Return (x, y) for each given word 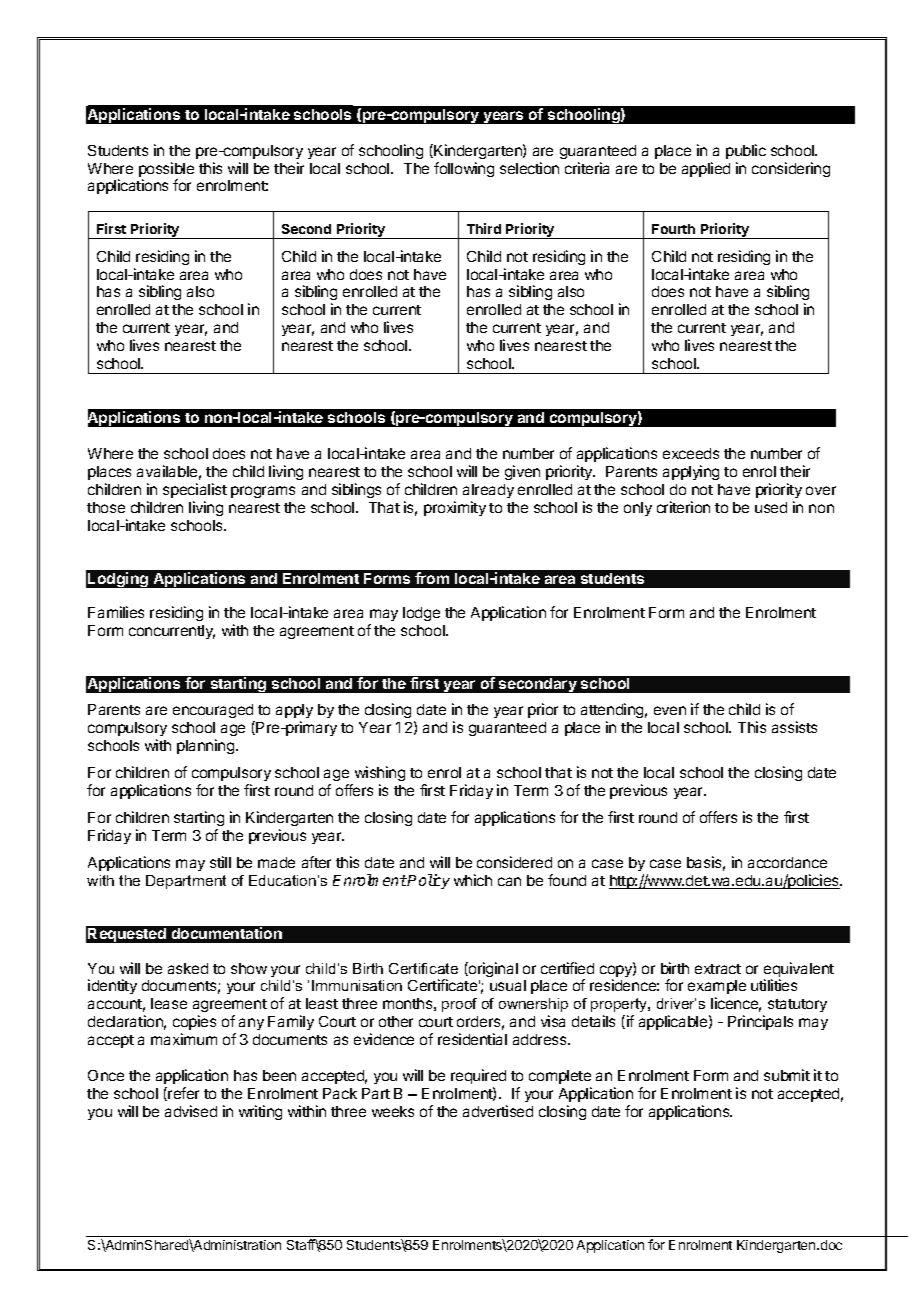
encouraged (213, 711)
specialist (195, 490)
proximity (455, 508)
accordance (787, 862)
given (522, 472)
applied (706, 169)
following (464, 169)
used (771, 507)
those (106, 507)
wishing (380, 773)
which (473, 880)
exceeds (691, 453)
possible (166, 171)
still (220, 862)
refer (183, 1093)
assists (794, 727)
